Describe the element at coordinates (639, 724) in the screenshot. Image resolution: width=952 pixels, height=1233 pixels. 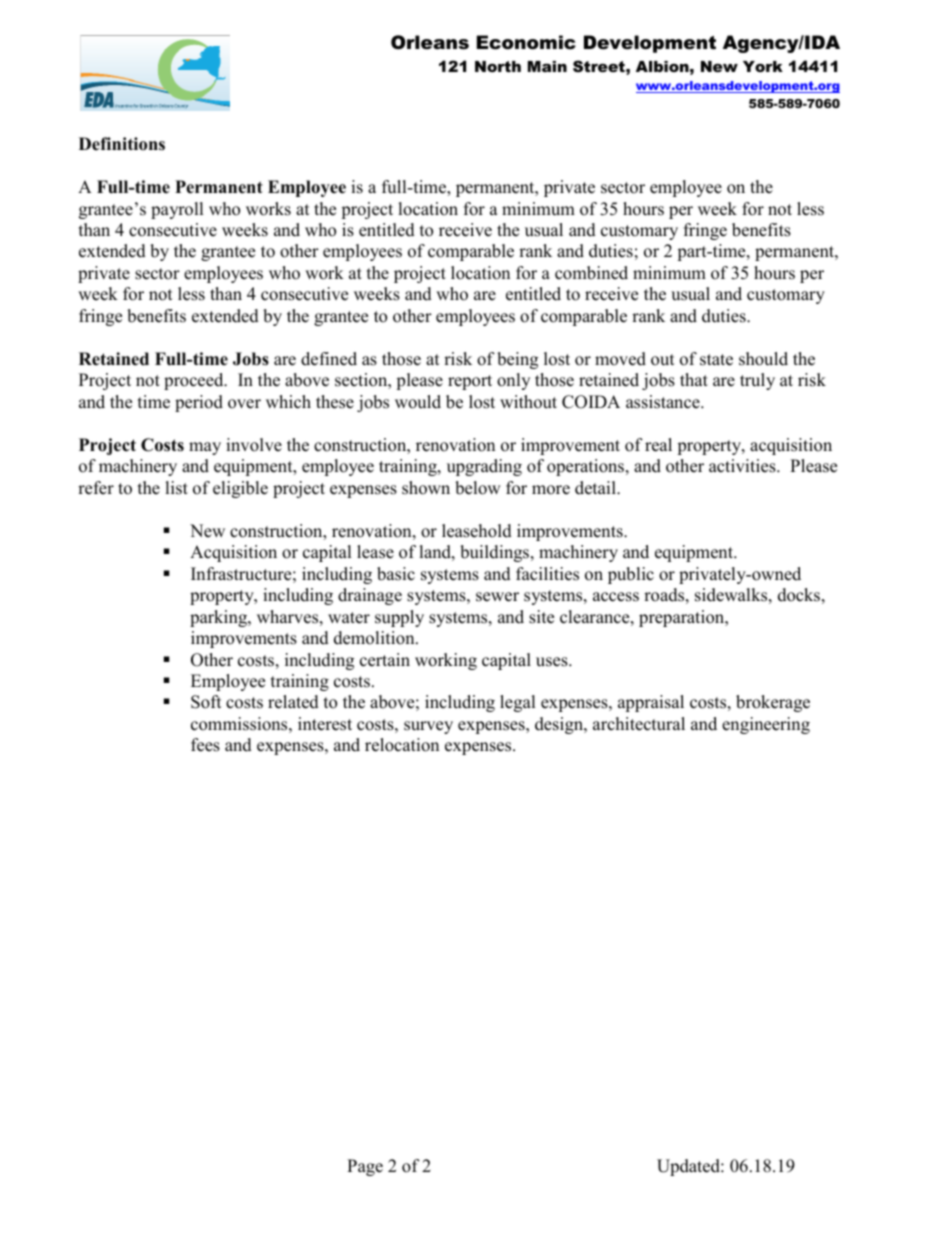
I see `architectural` at that location.
